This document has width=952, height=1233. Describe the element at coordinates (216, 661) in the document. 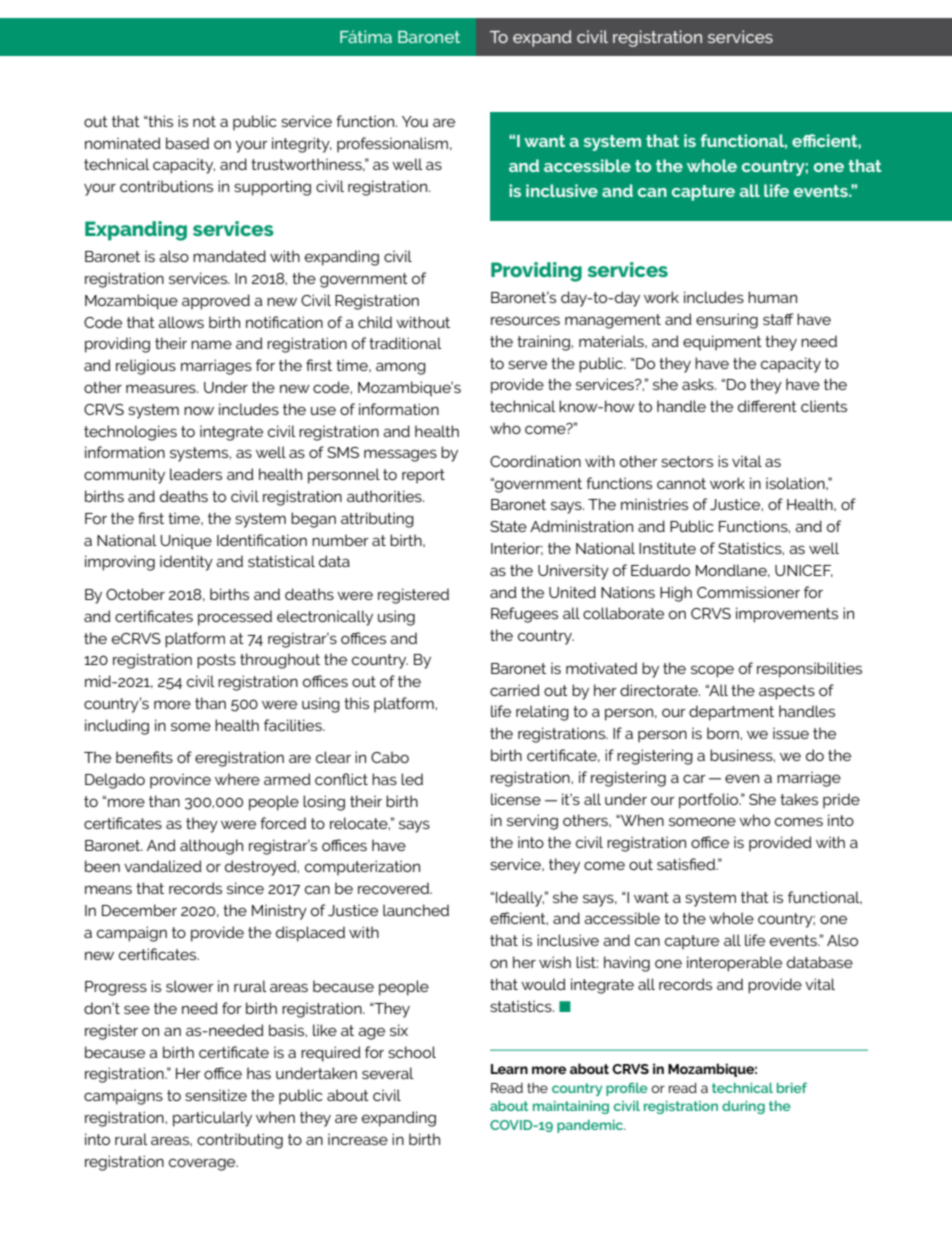

I see `posts` at that location.
